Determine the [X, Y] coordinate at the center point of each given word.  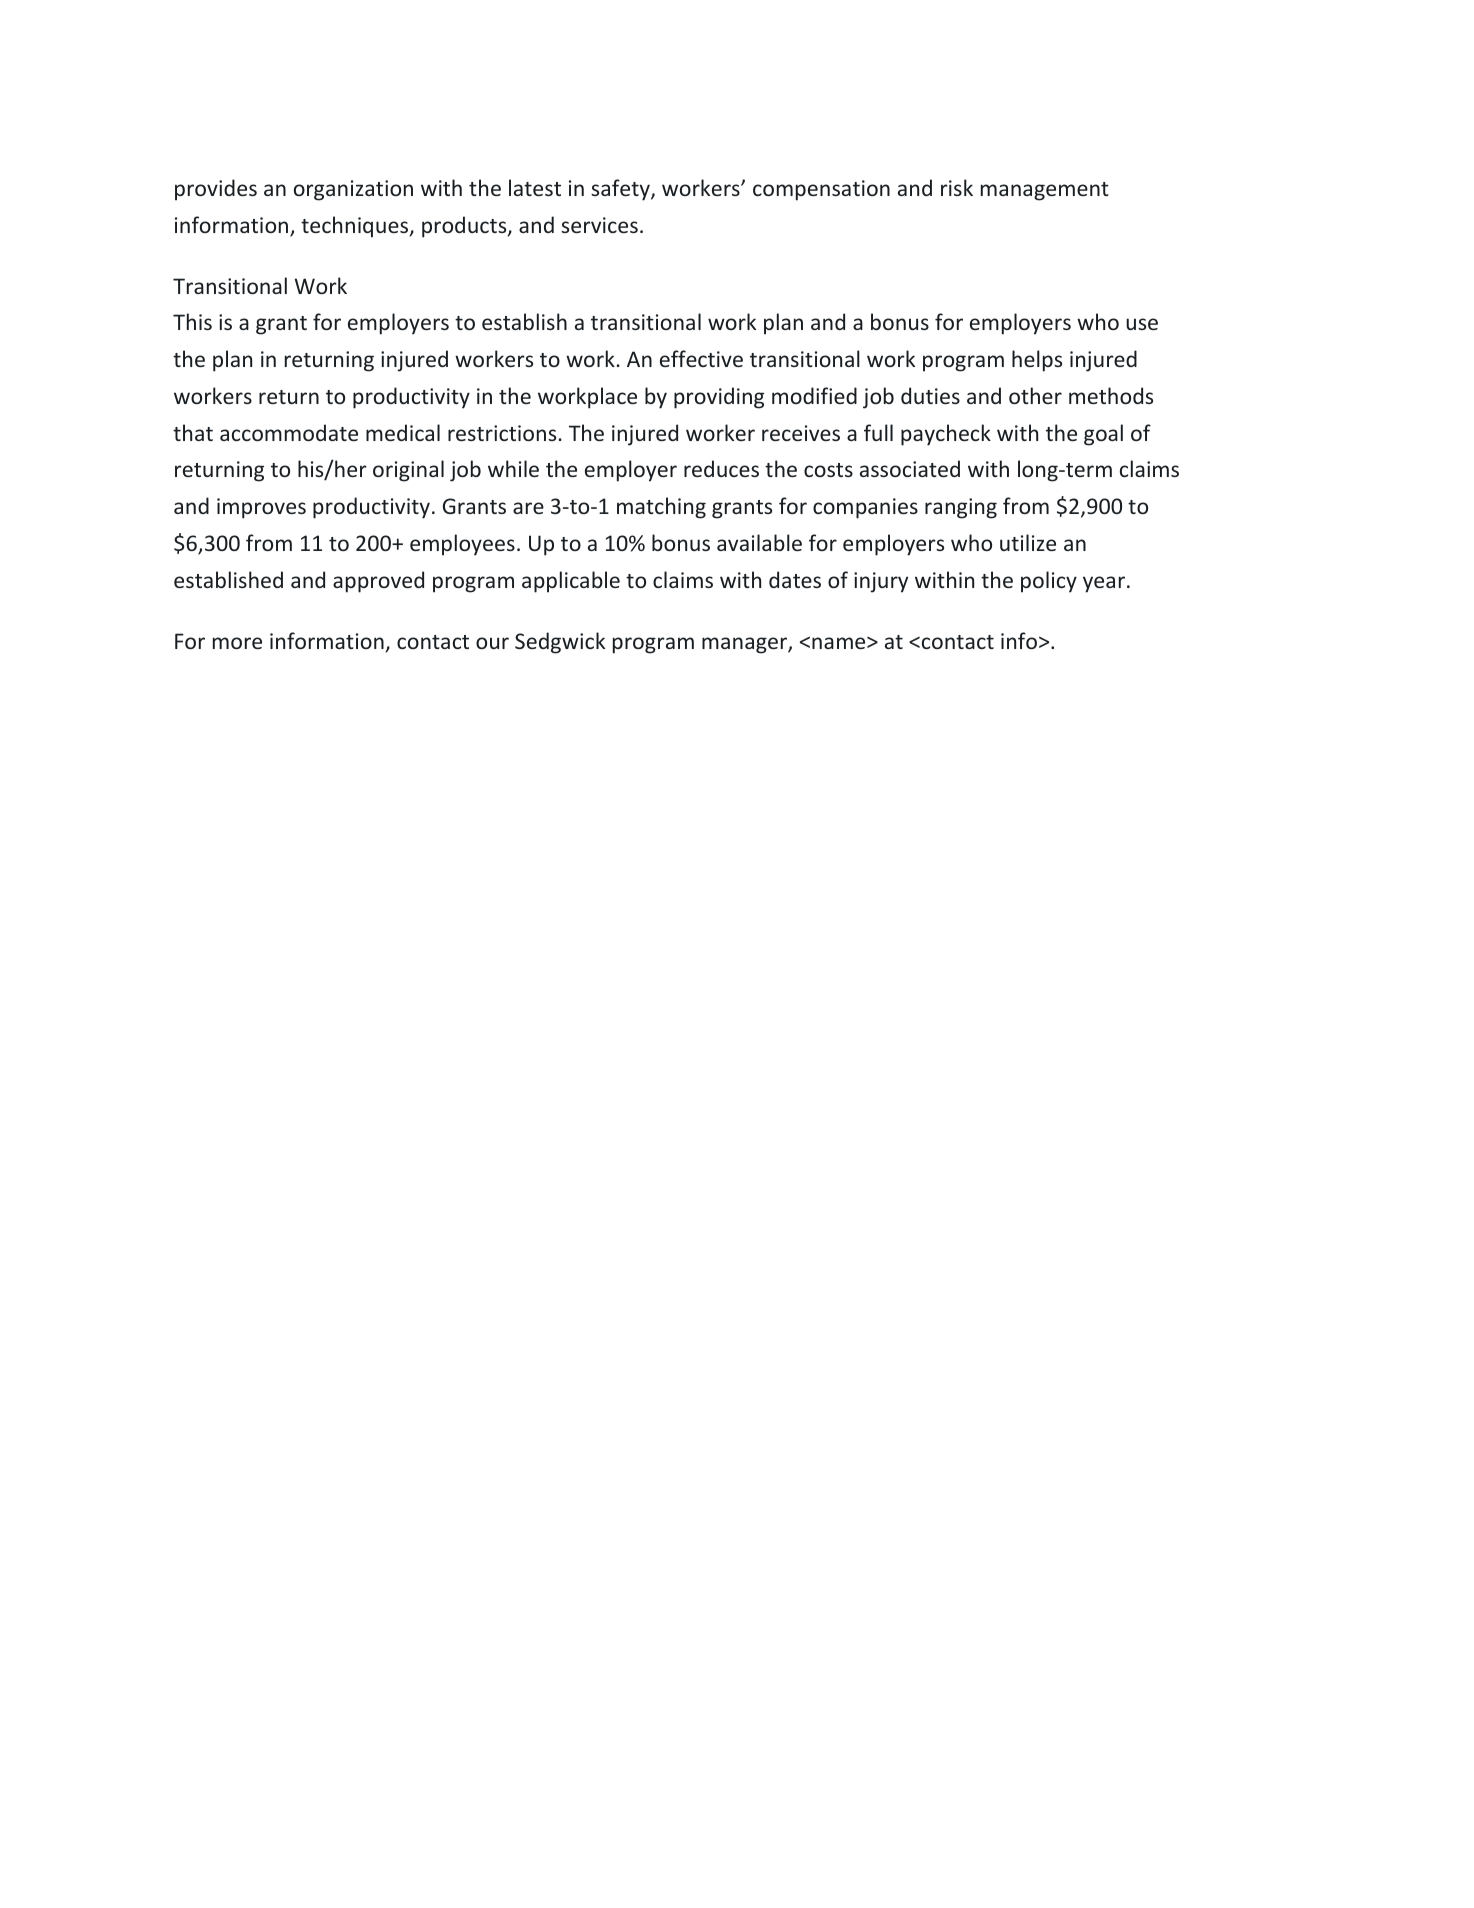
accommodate [289, 432]
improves [261, 508]
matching [661, 508]
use [1142, 324]
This [192, 321]
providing [719, 398]
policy [1049, 582]
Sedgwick [560, 643]
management [1045, 191]
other [1035, 395]
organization [353, 190]
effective [701, 358]
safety [621, 190]
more [237, 643]
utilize [1028, 542]
